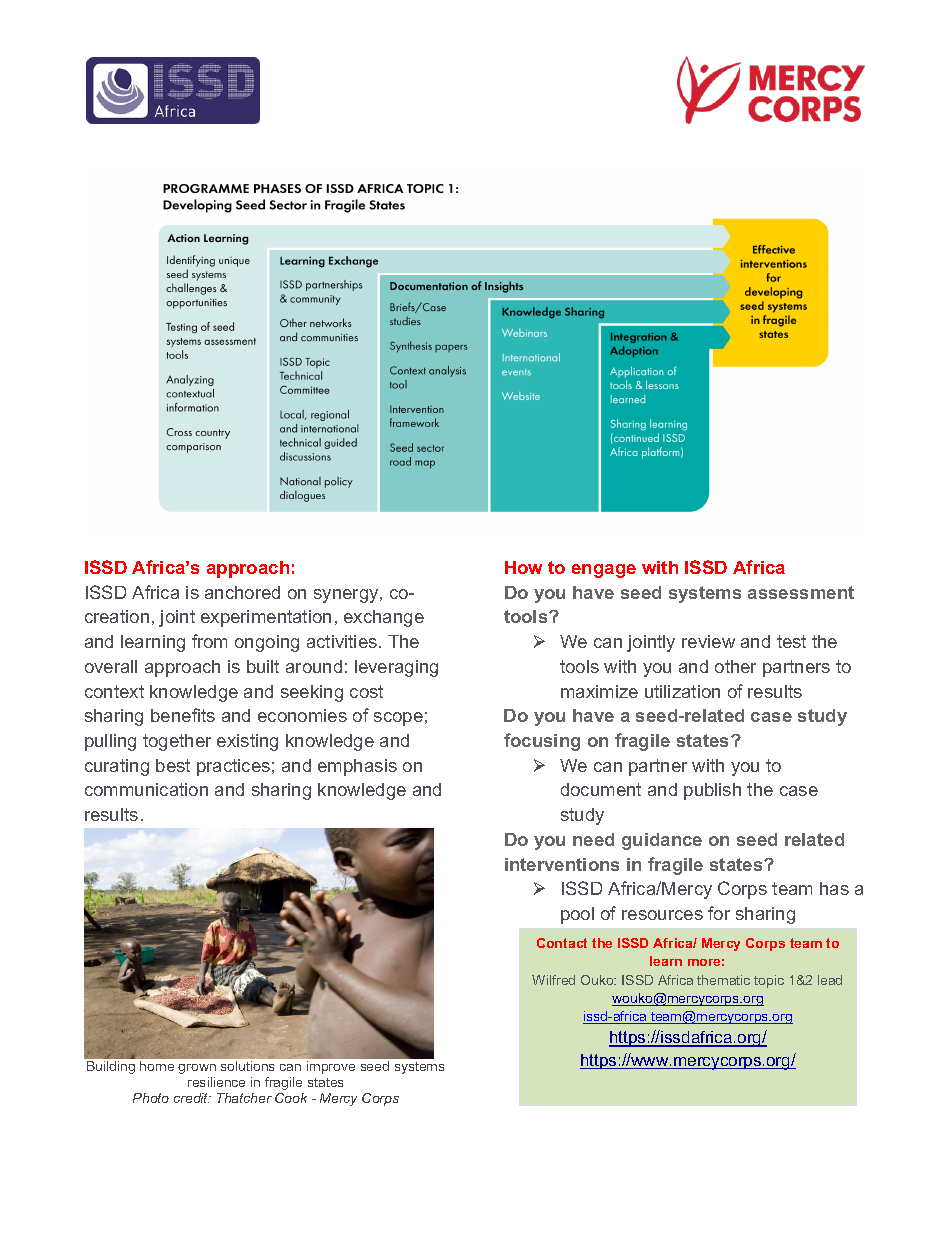 The width and height of the screenshot is (952, 1233). What do you see at coordinates (577, 915) in the screenshot?
I see `pool` at bounding box center [577, 915].
